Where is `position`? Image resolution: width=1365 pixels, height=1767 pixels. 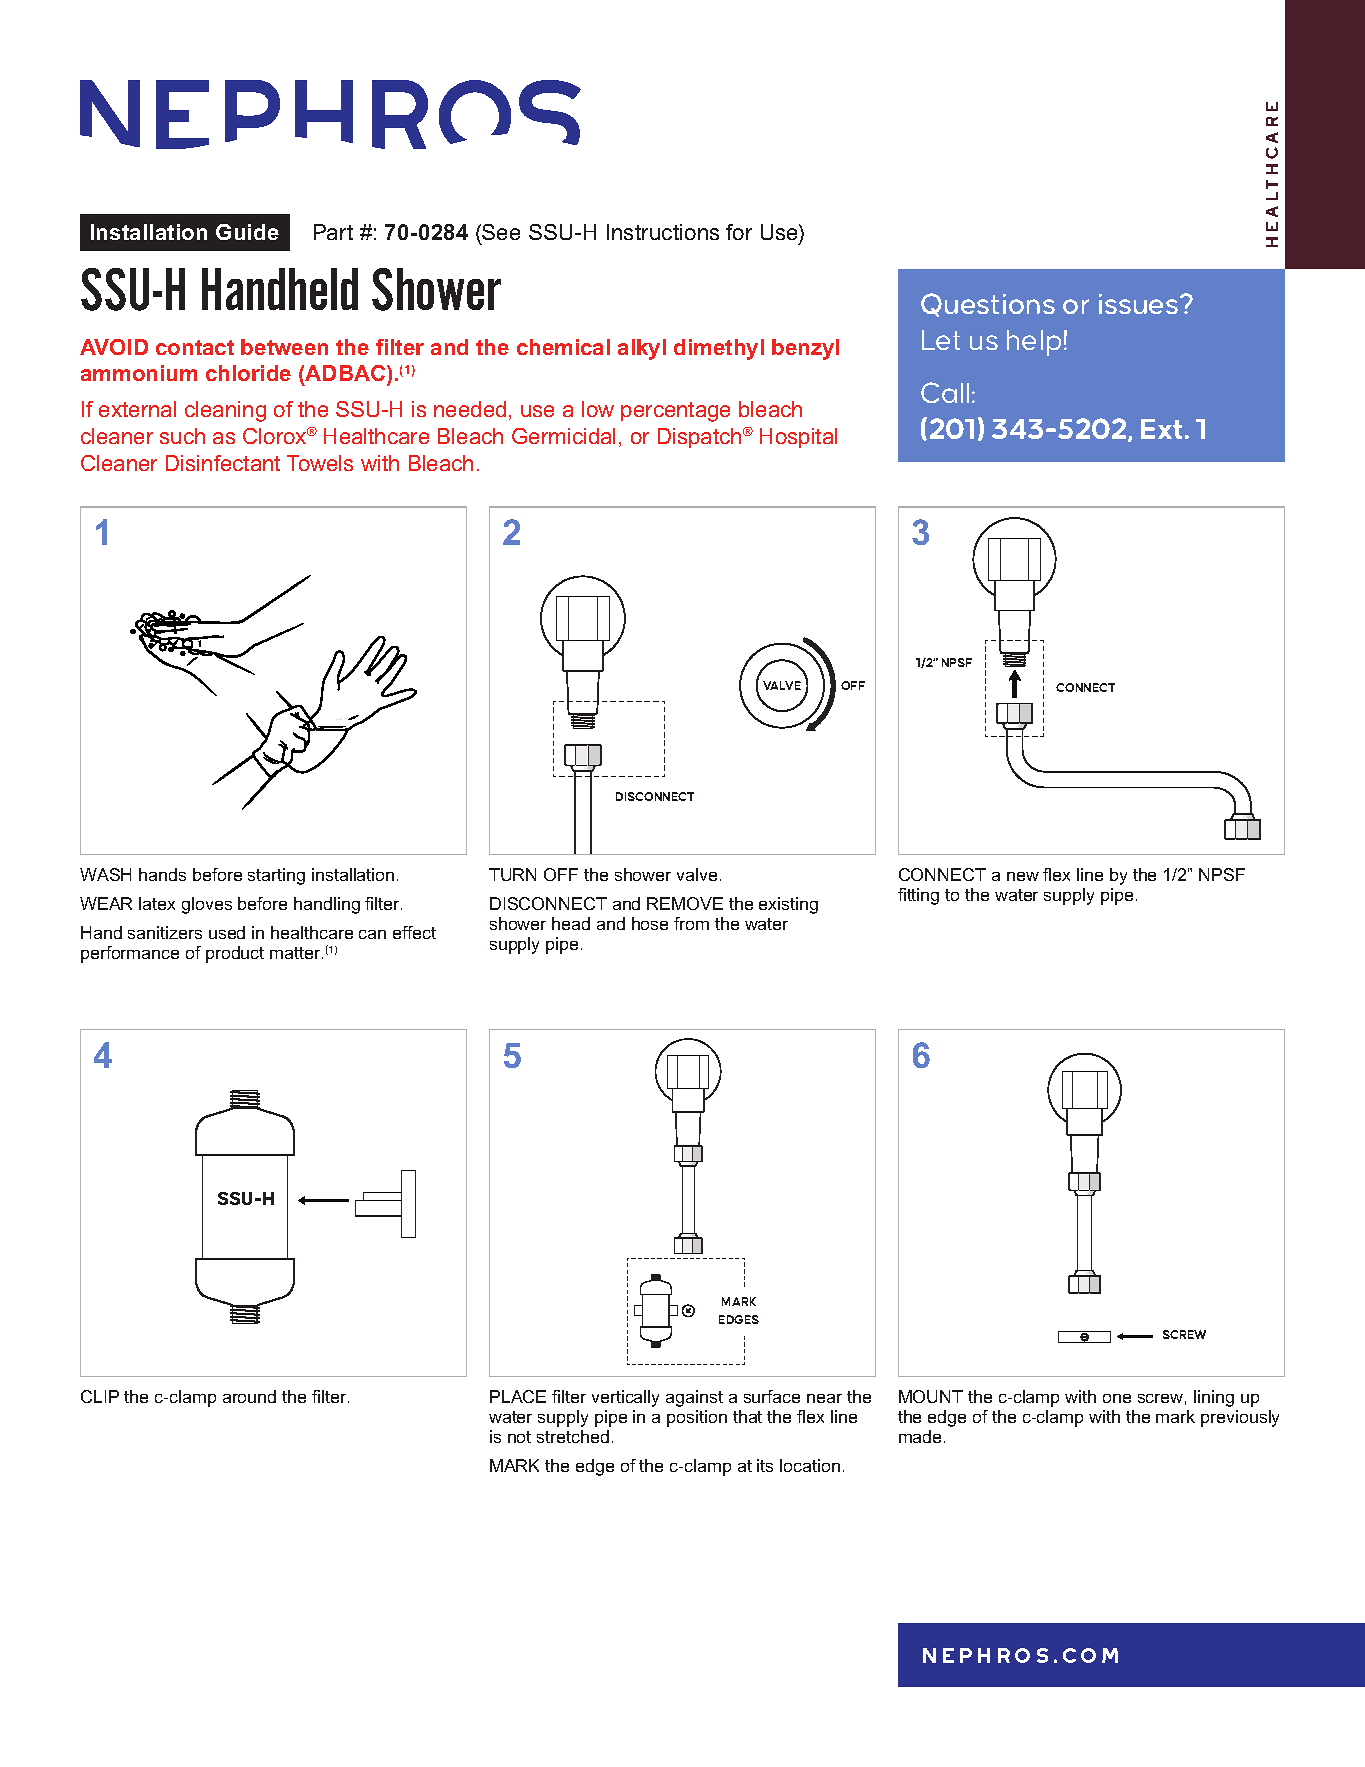 position is located at coordinates (697, 1418).
